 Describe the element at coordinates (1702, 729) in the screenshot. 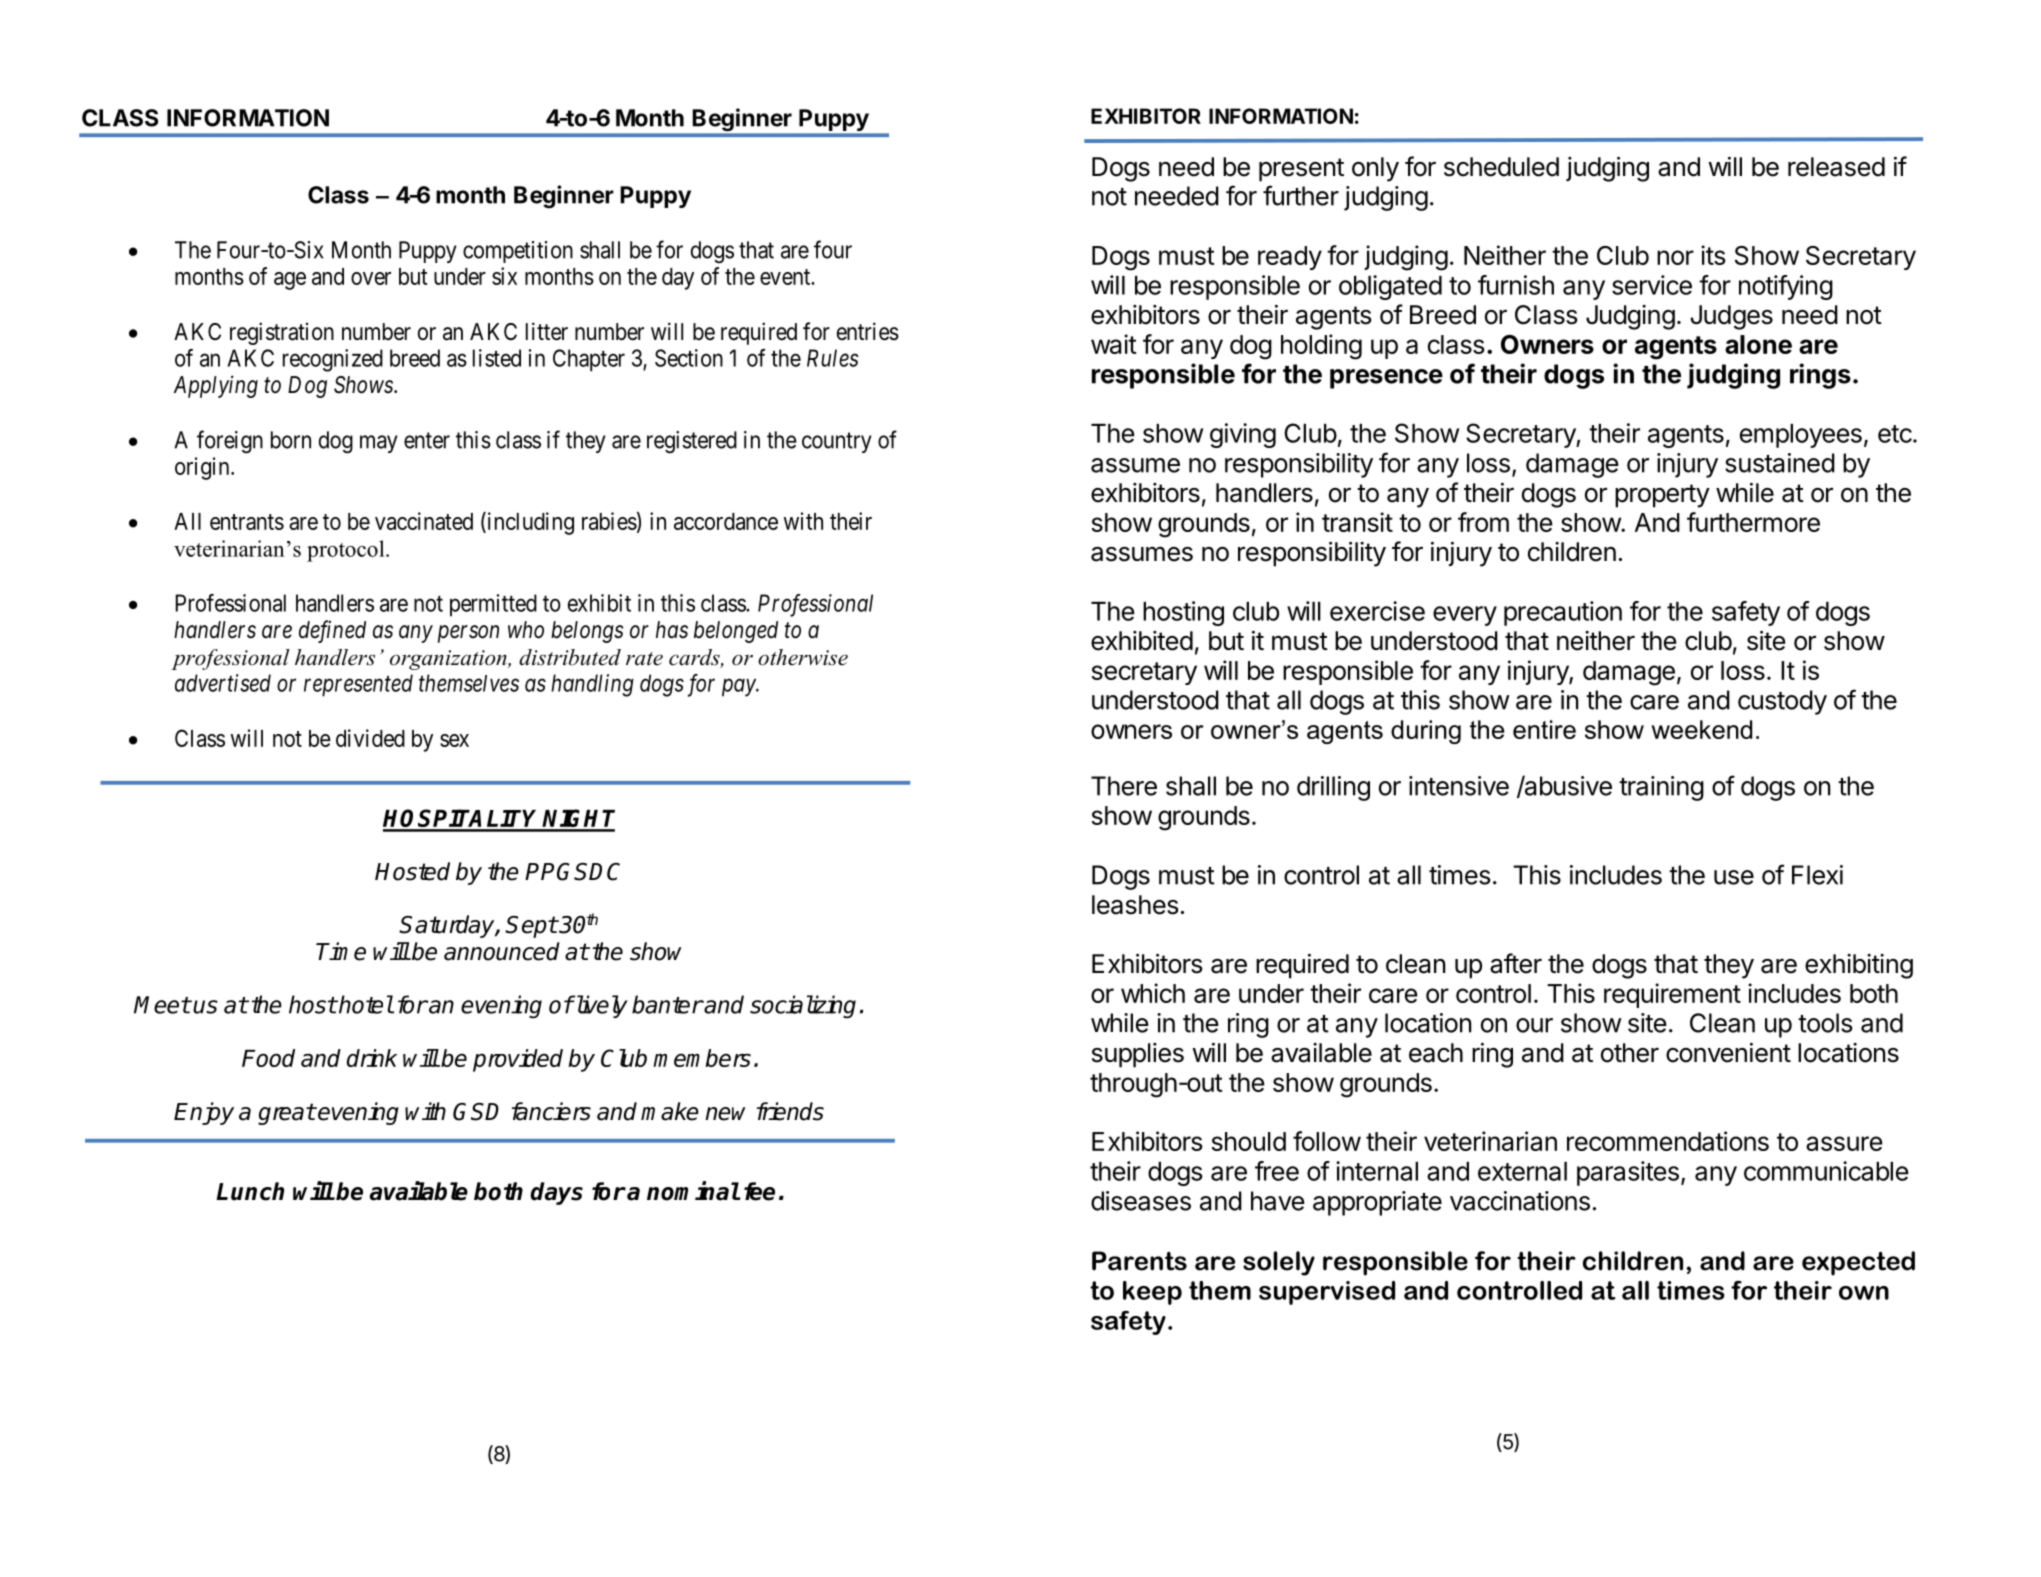

I see `weekend` at that location.
